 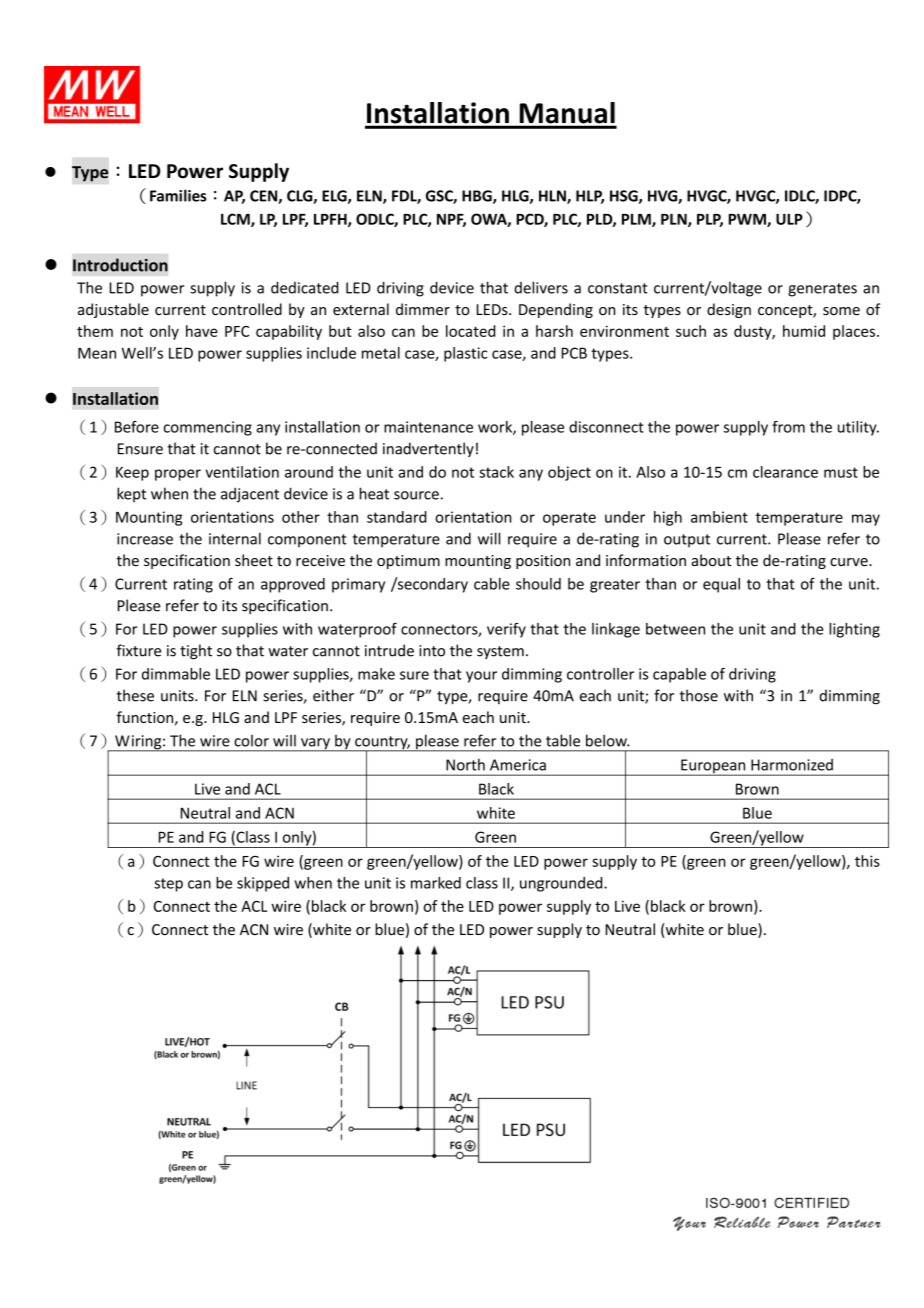 I want to click on marked, so click(x=436, y=883).
